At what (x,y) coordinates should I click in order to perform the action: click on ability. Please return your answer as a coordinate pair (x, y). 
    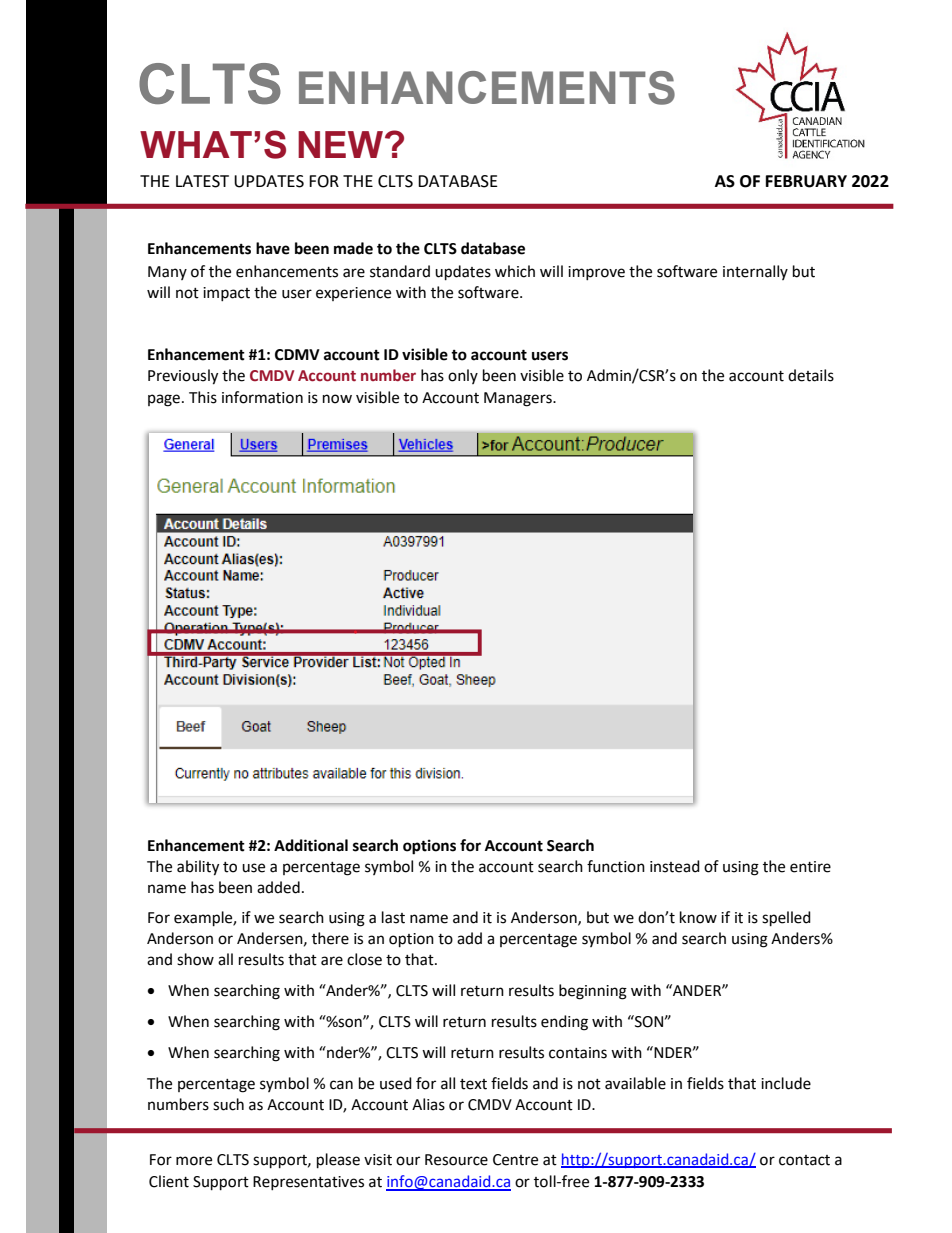
    Looking at the image, I should click on (198, 868).
